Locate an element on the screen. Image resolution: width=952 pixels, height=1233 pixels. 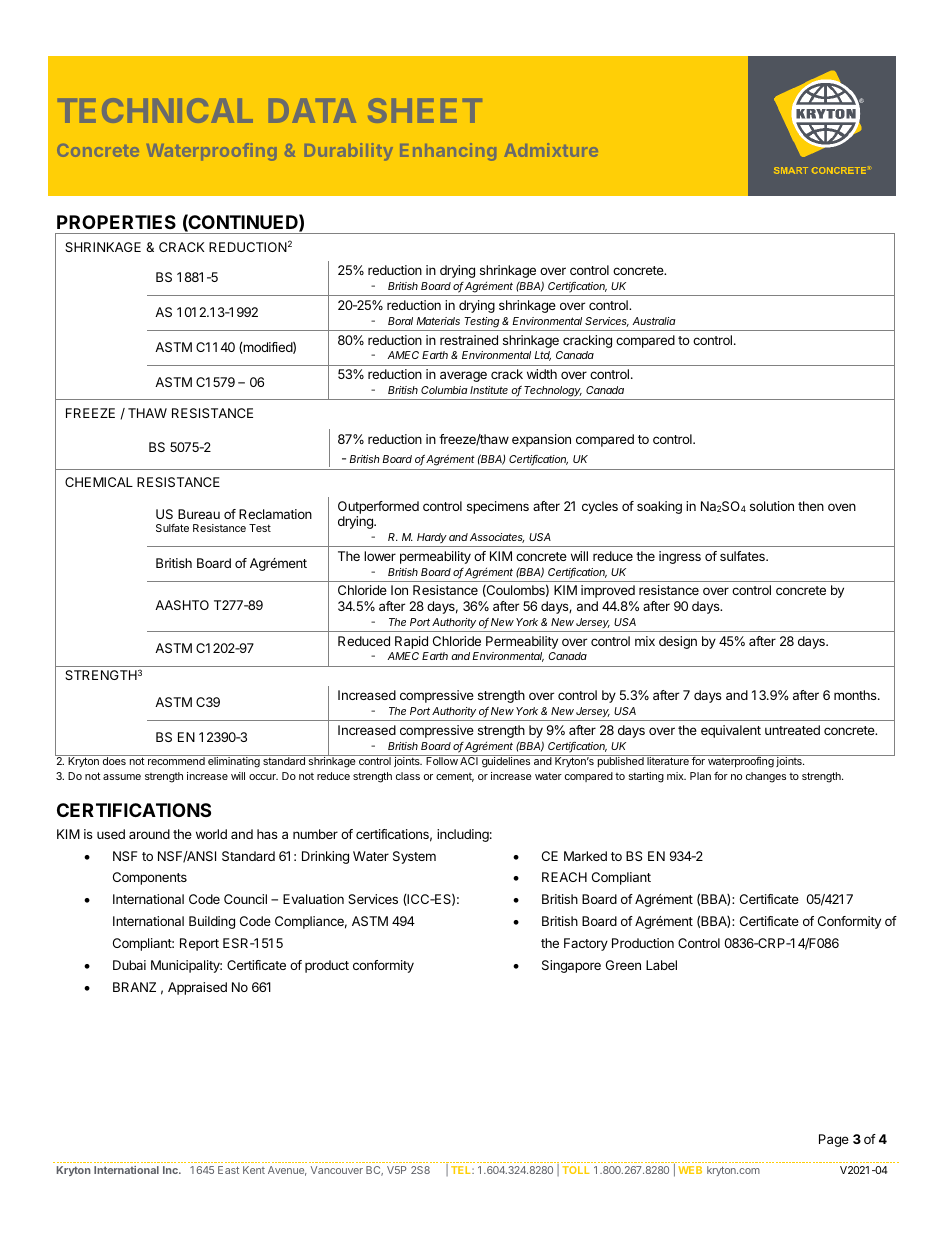
East is located at coordinates (228, 1170).
